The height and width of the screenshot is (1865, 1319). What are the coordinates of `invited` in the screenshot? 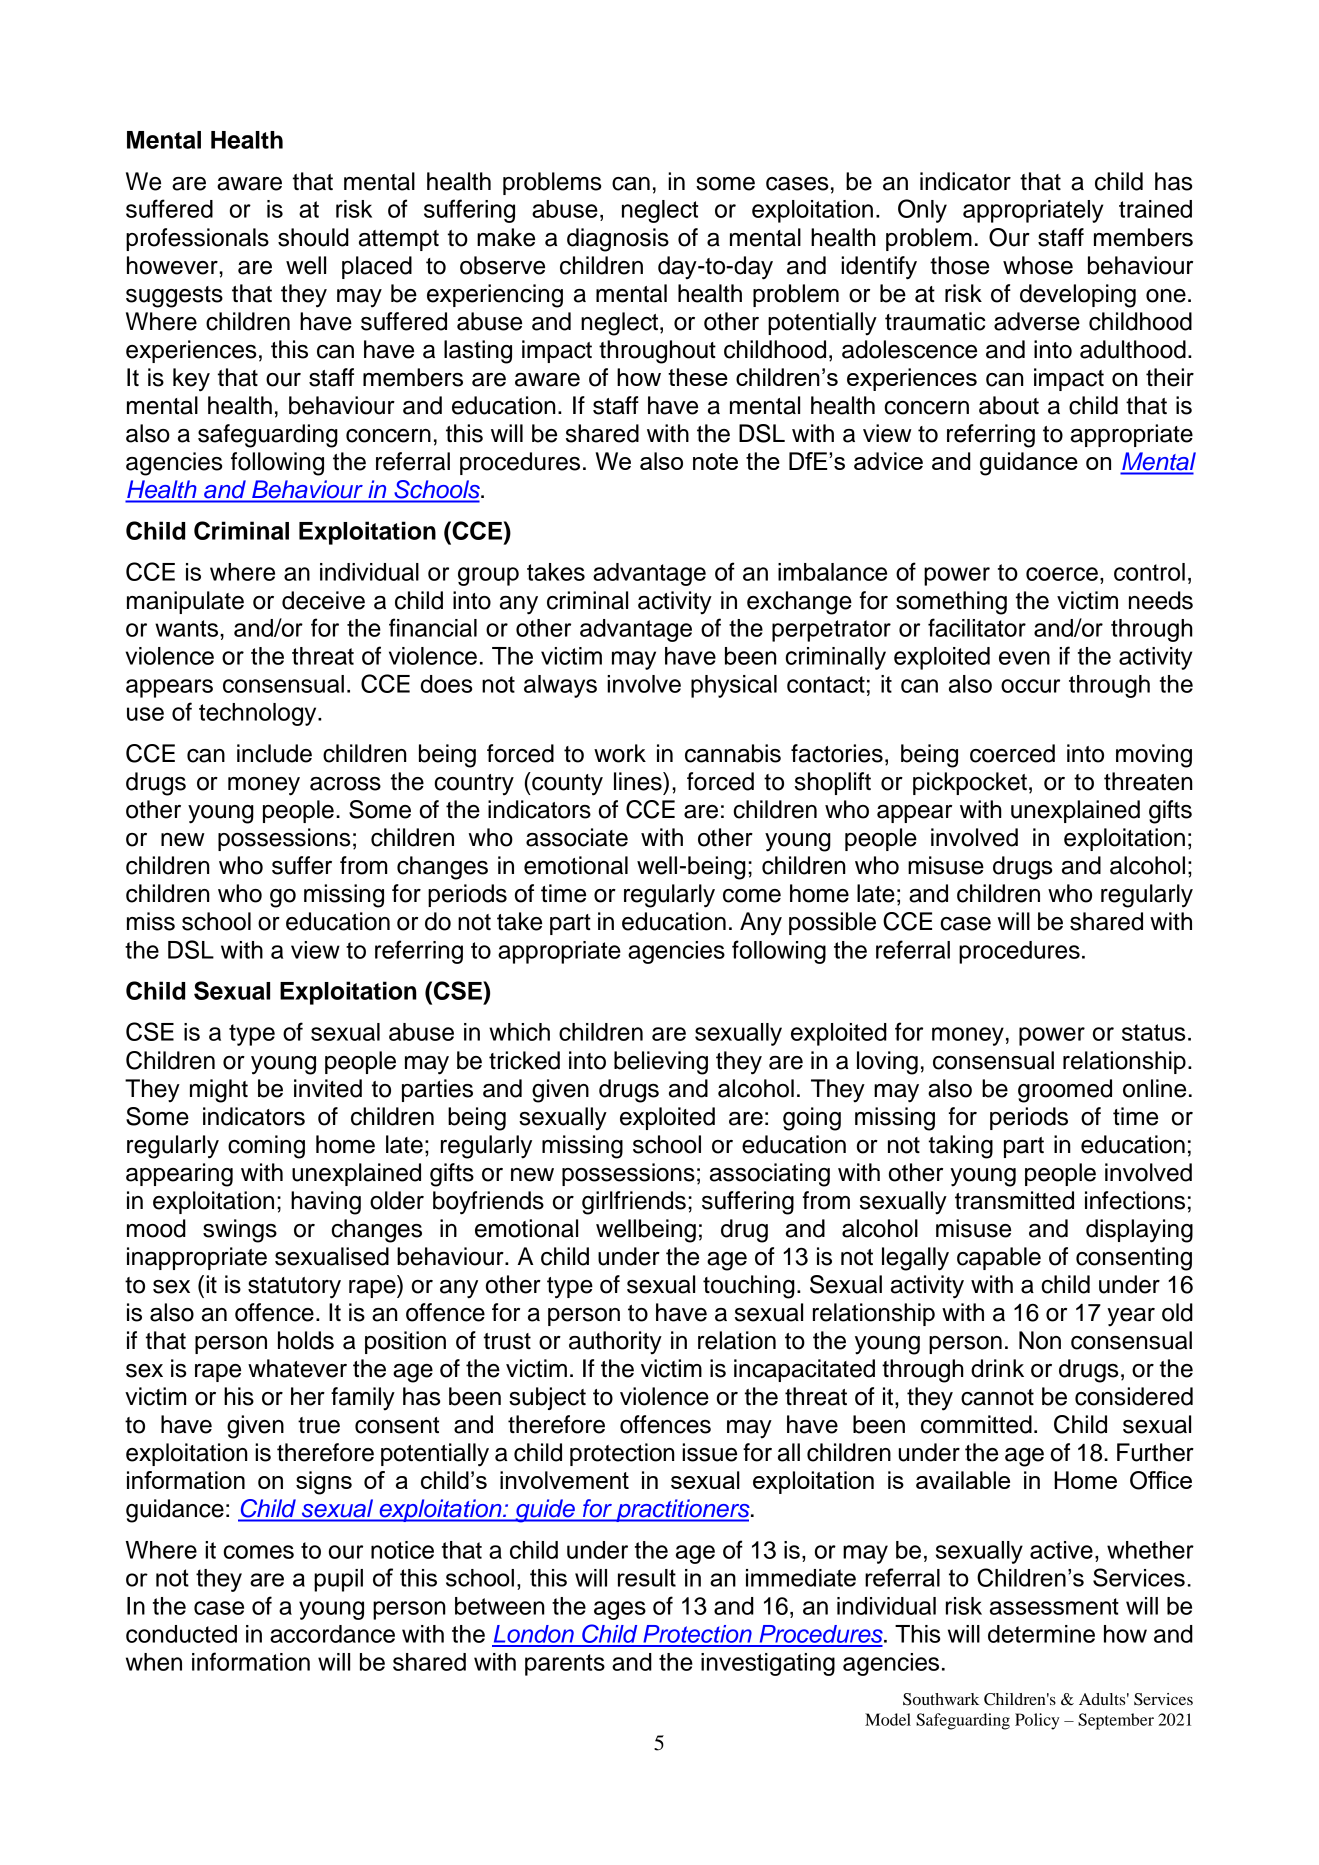 It's located at (328, 1088).
